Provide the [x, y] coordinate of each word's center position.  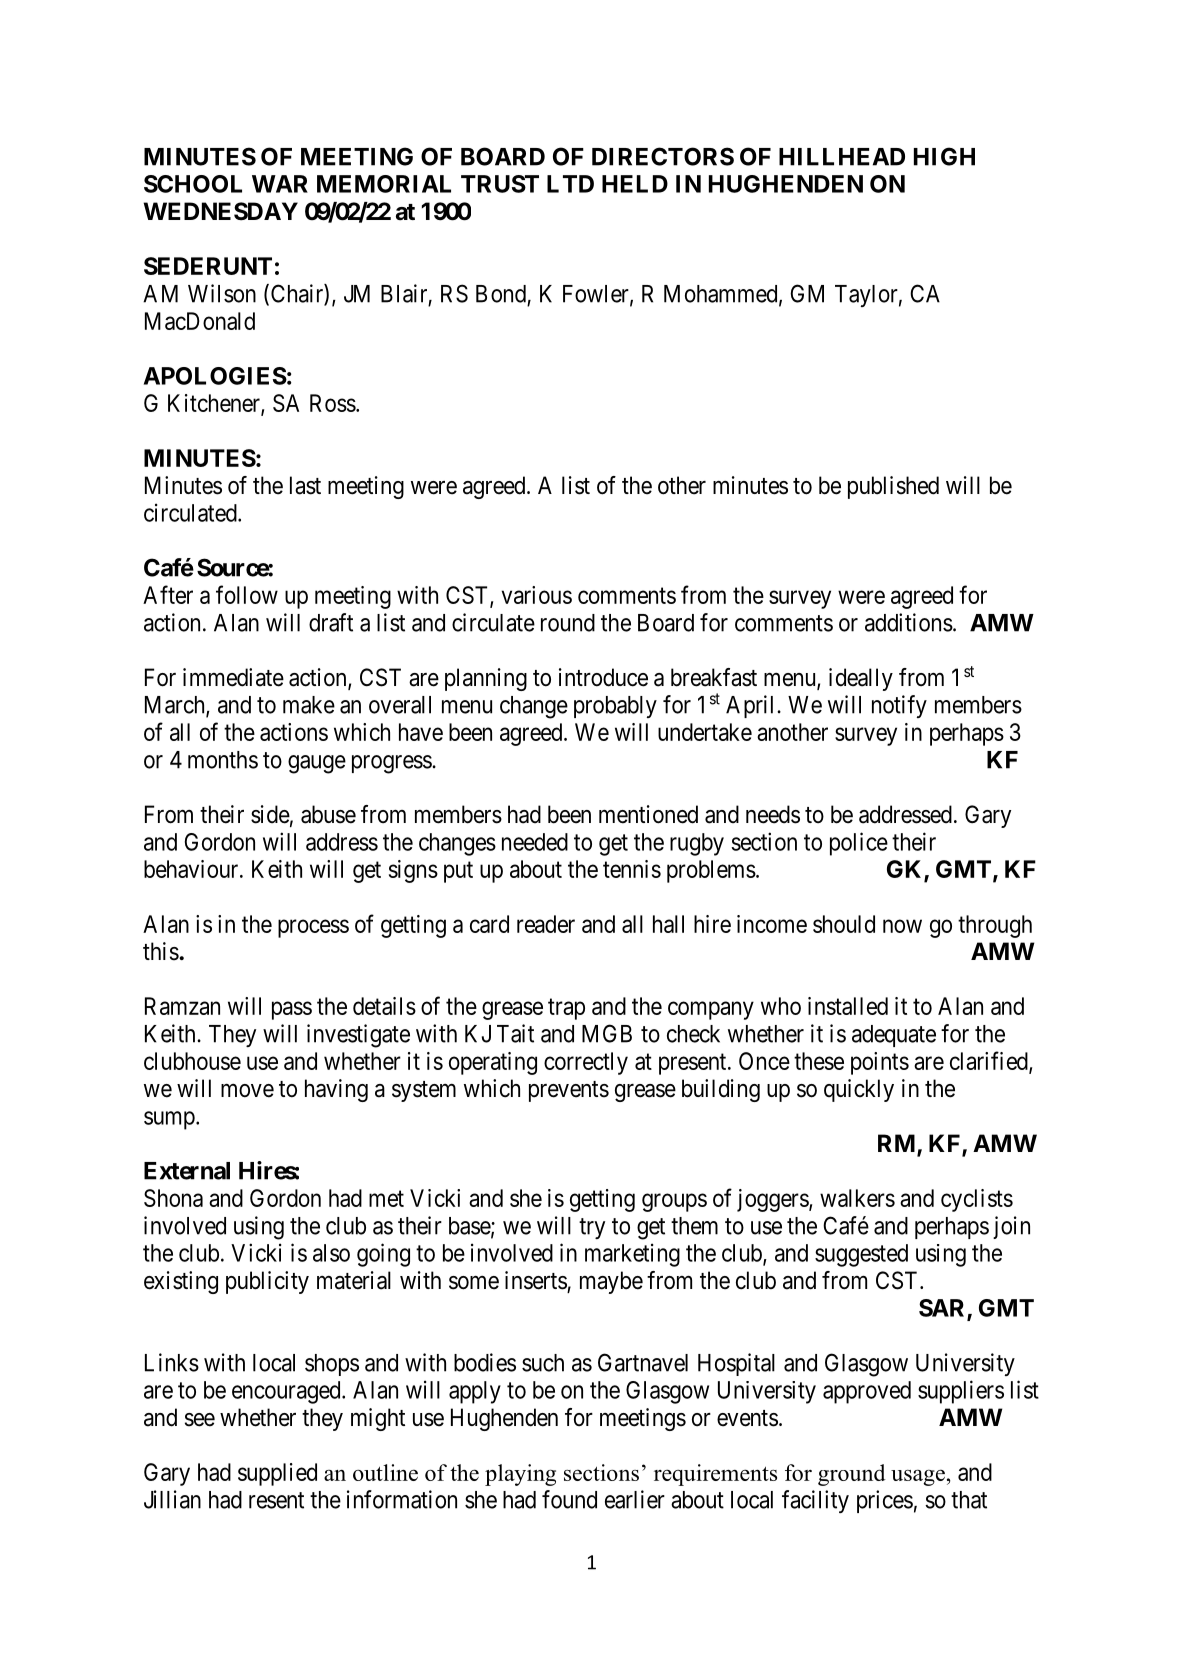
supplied [277, 1474]
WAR [280, 184]
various [537, 595]
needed [535, 842]
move [247, 1091]
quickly [859, 1090]
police [859, 844]
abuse [328, 814]
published [893, 487]
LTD [570, 184]
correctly [586, 1063]
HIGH [944, 156]
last [305, 485]
